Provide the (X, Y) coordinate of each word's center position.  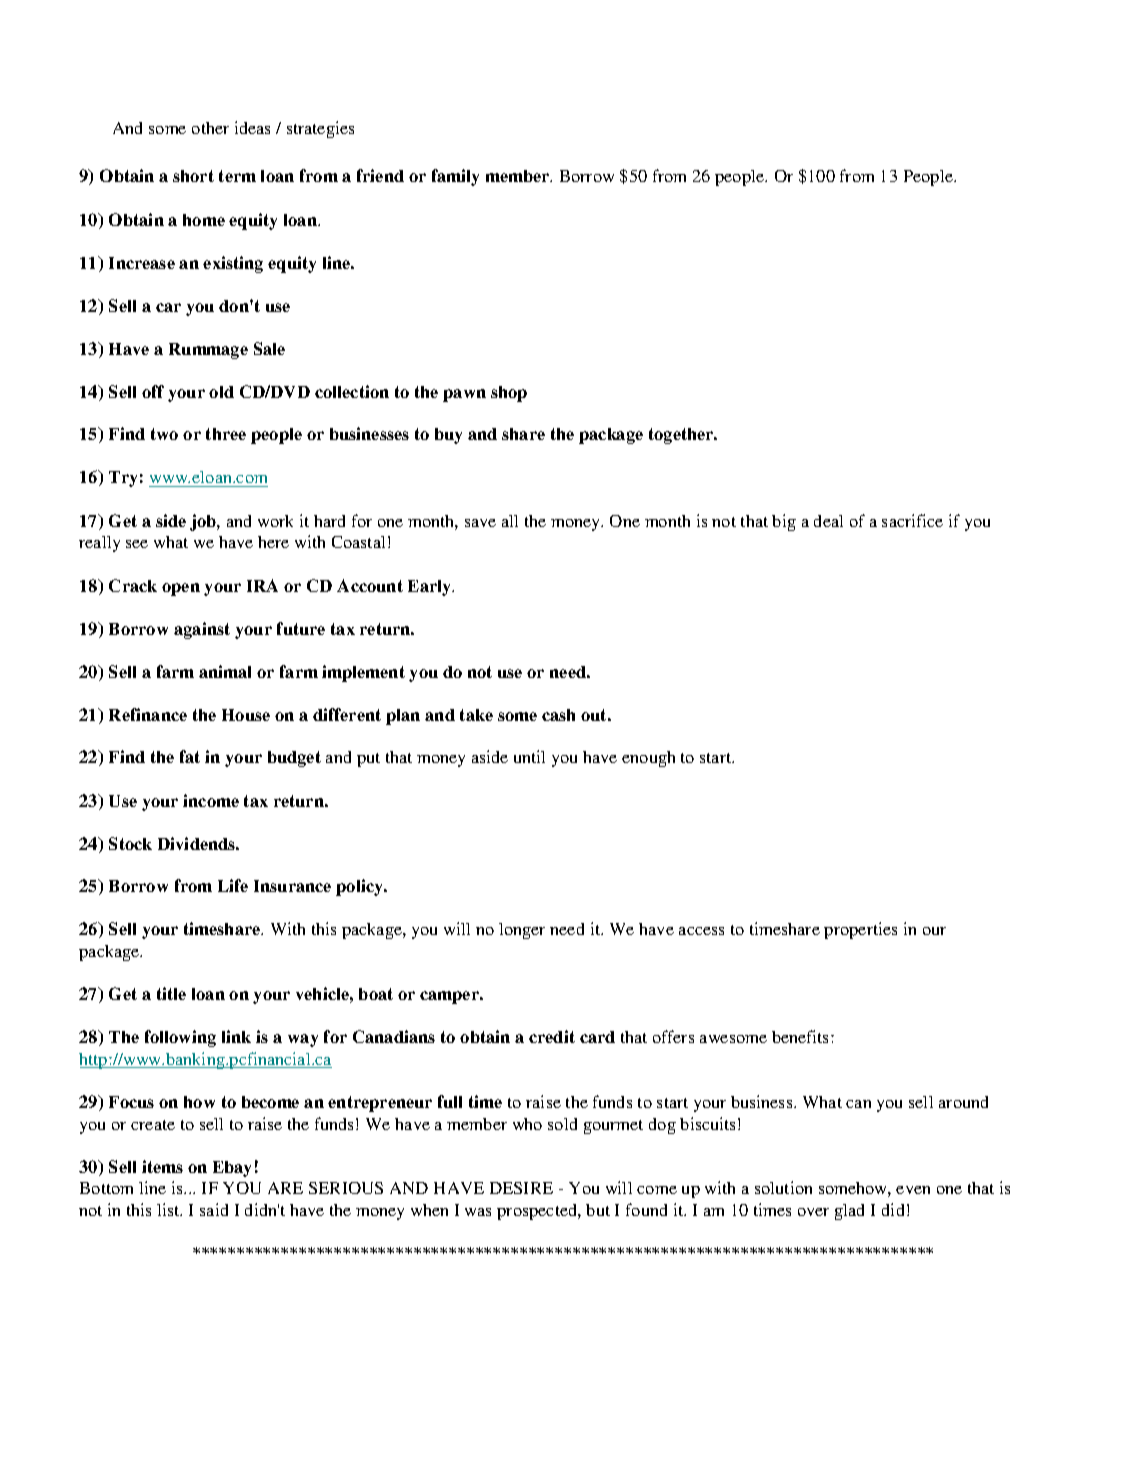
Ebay (232, 1169)
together (682, 436)
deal (828, 521)
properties (860, 930)
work (275, 521)
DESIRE (521, 1188)
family (455, 177)
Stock (130, 843)
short (193, 176)
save (480, 523)
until (529, 756)
